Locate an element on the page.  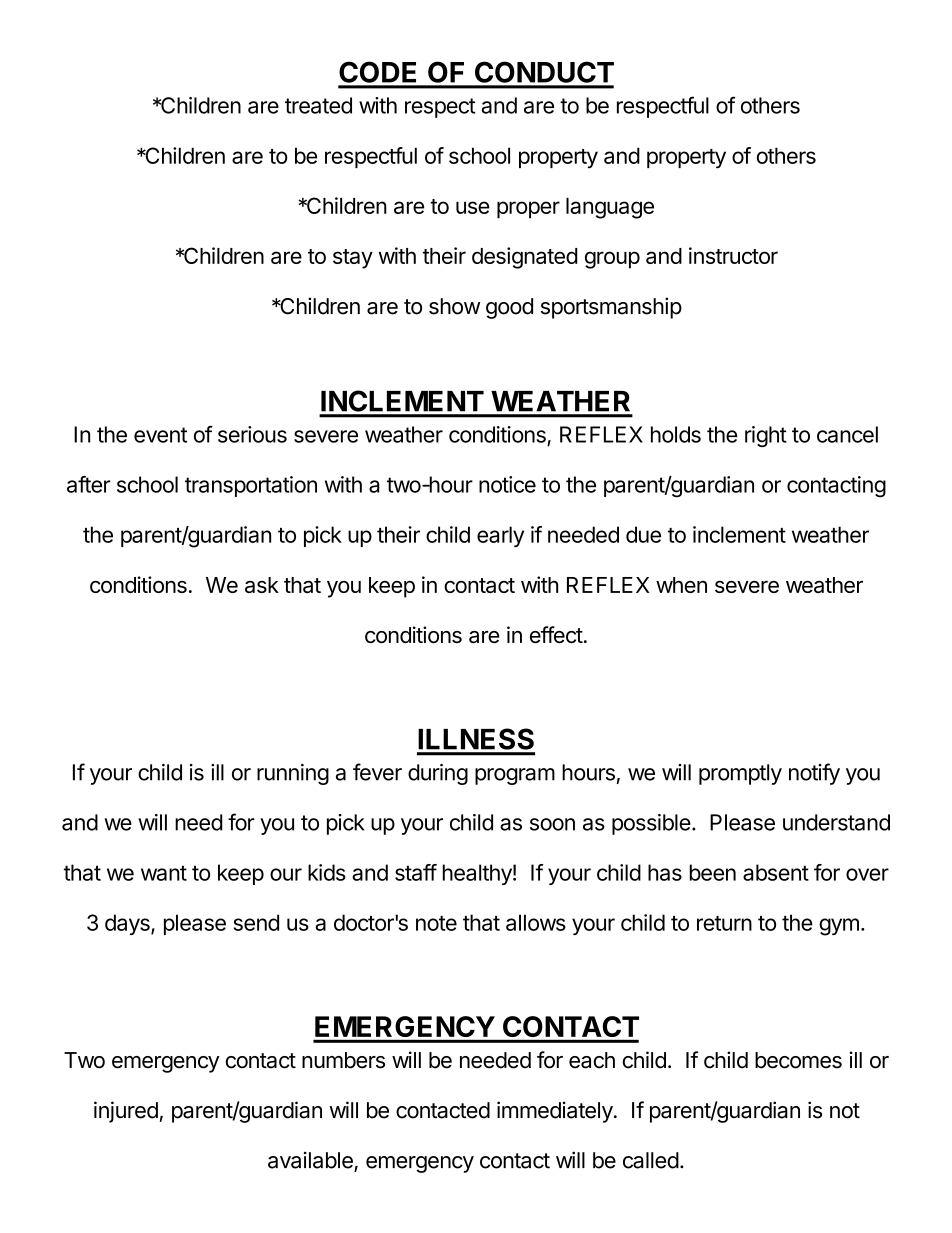
instructor is located at coordinates (733, 255).
